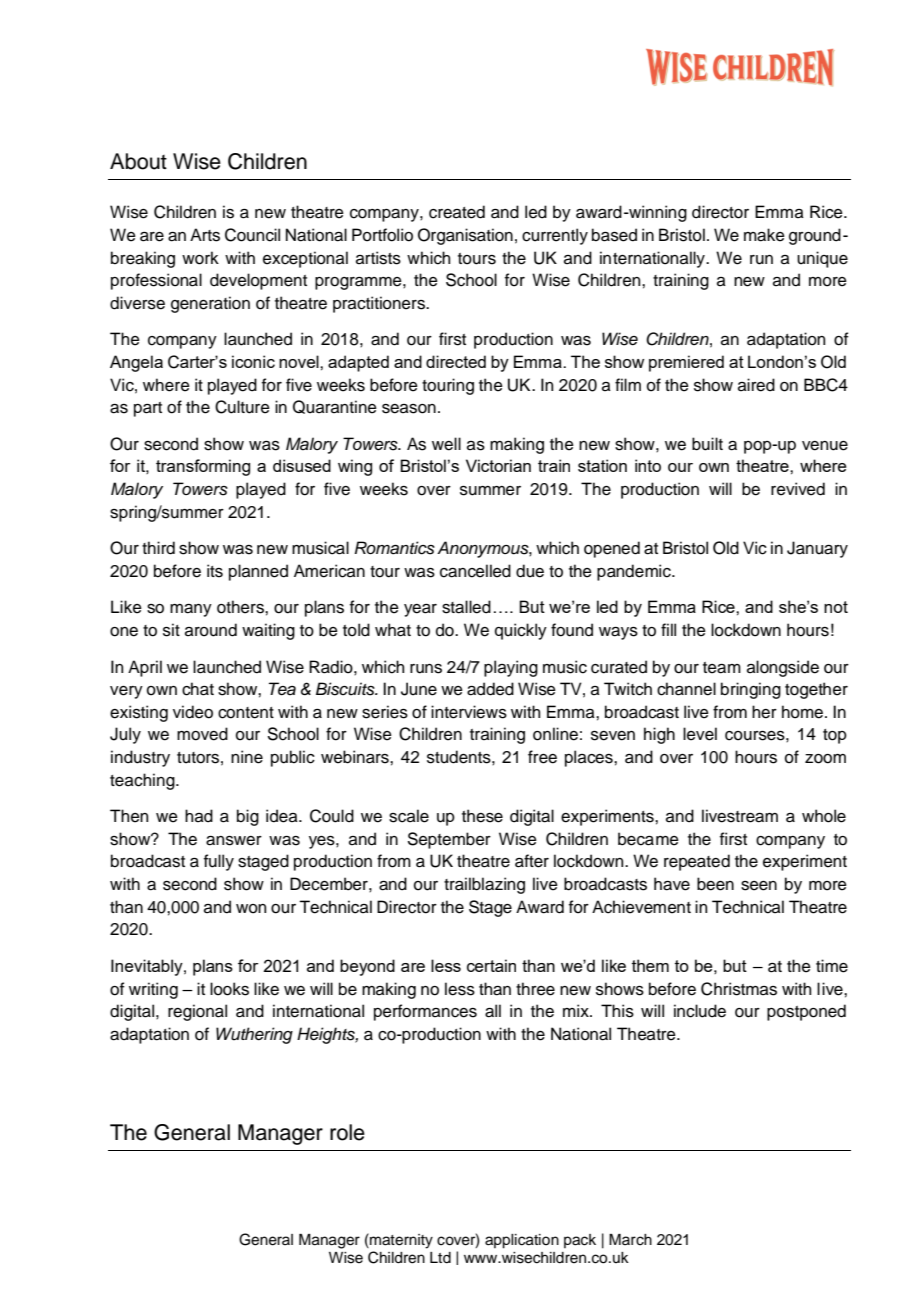 The height and width of the document is (1308, 924). Describe the element at coordinates (193, 712) in the document. I see `video` at that location.
